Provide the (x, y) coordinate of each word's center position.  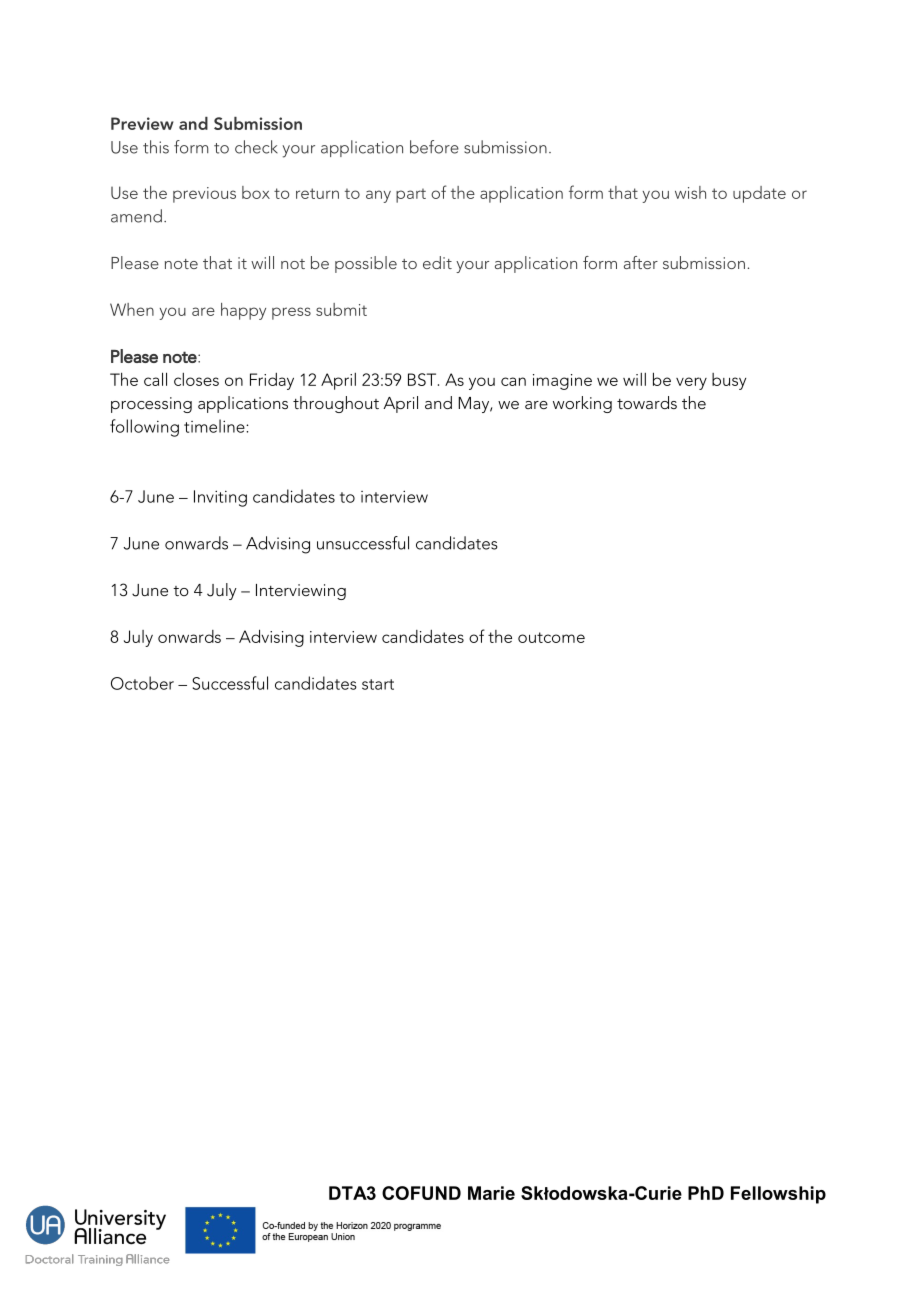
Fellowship (778, 1195)
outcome (551, 637)
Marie (491, 1193)
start (378, 684)
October (142, 683)
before (434, 147)
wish (690, 192)
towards (647, 402)
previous (204, 195)
